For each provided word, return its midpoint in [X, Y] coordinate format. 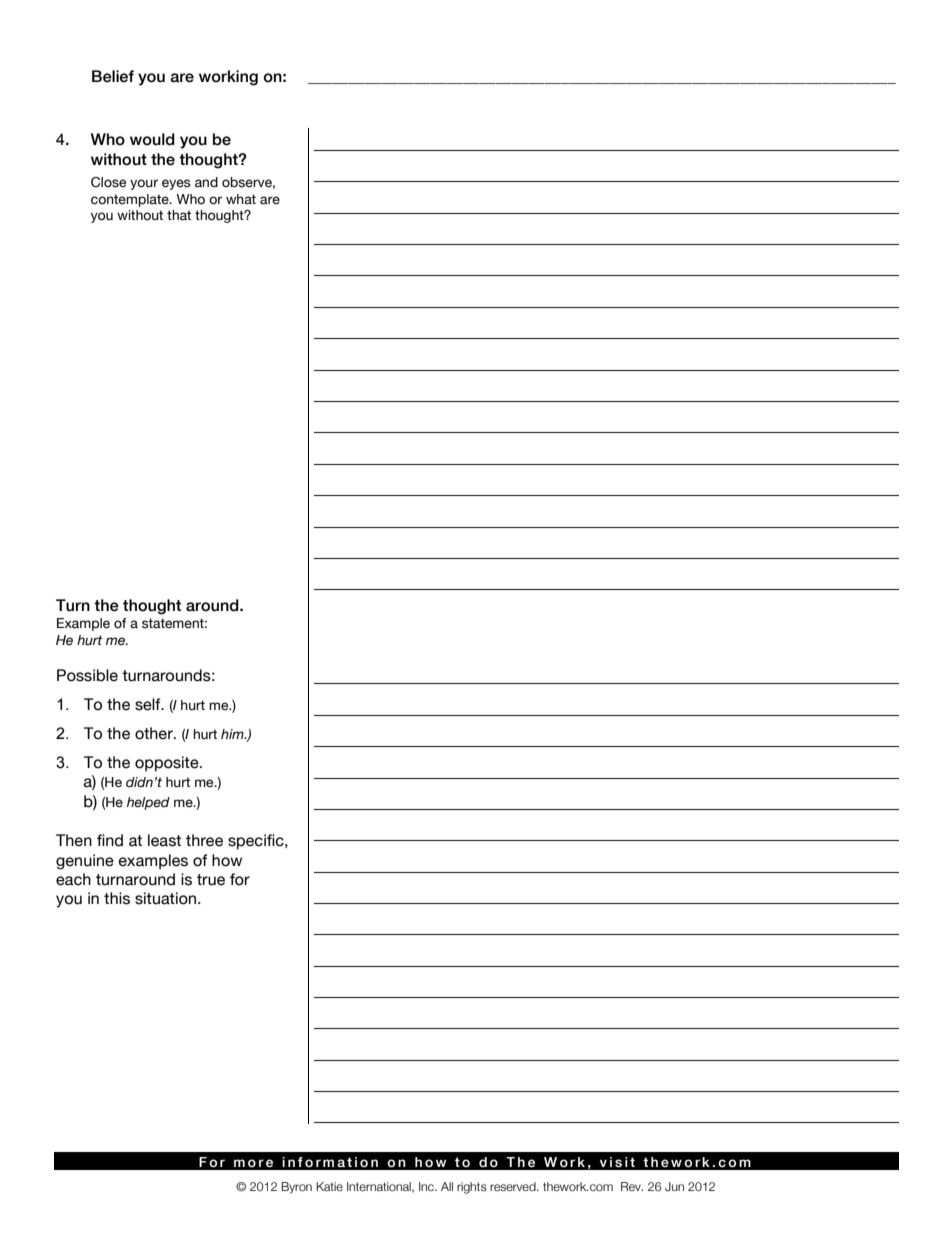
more [253, 1163]
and [206, 182]
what [241, 199]
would [152, 139]
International [380, 1187]
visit [617, 1162]
